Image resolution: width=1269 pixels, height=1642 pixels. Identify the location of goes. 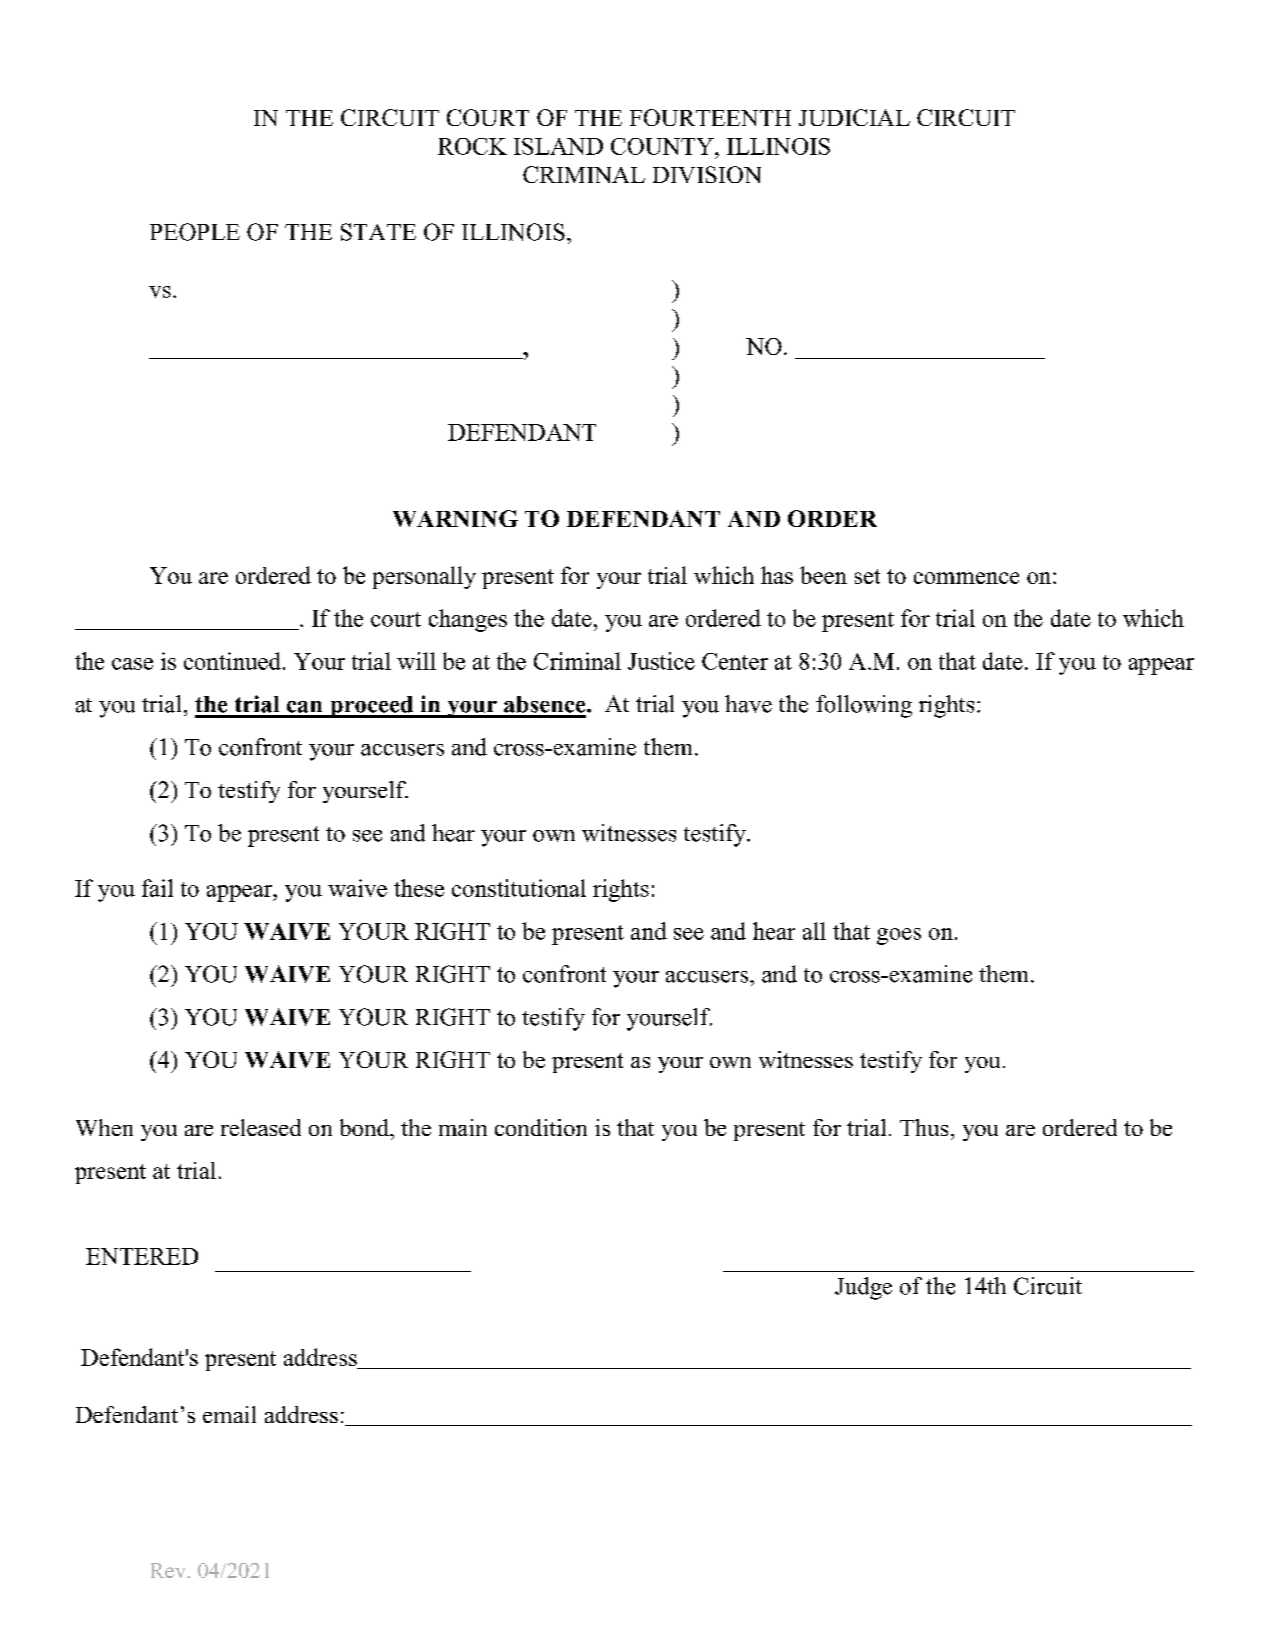
(899, 936).
